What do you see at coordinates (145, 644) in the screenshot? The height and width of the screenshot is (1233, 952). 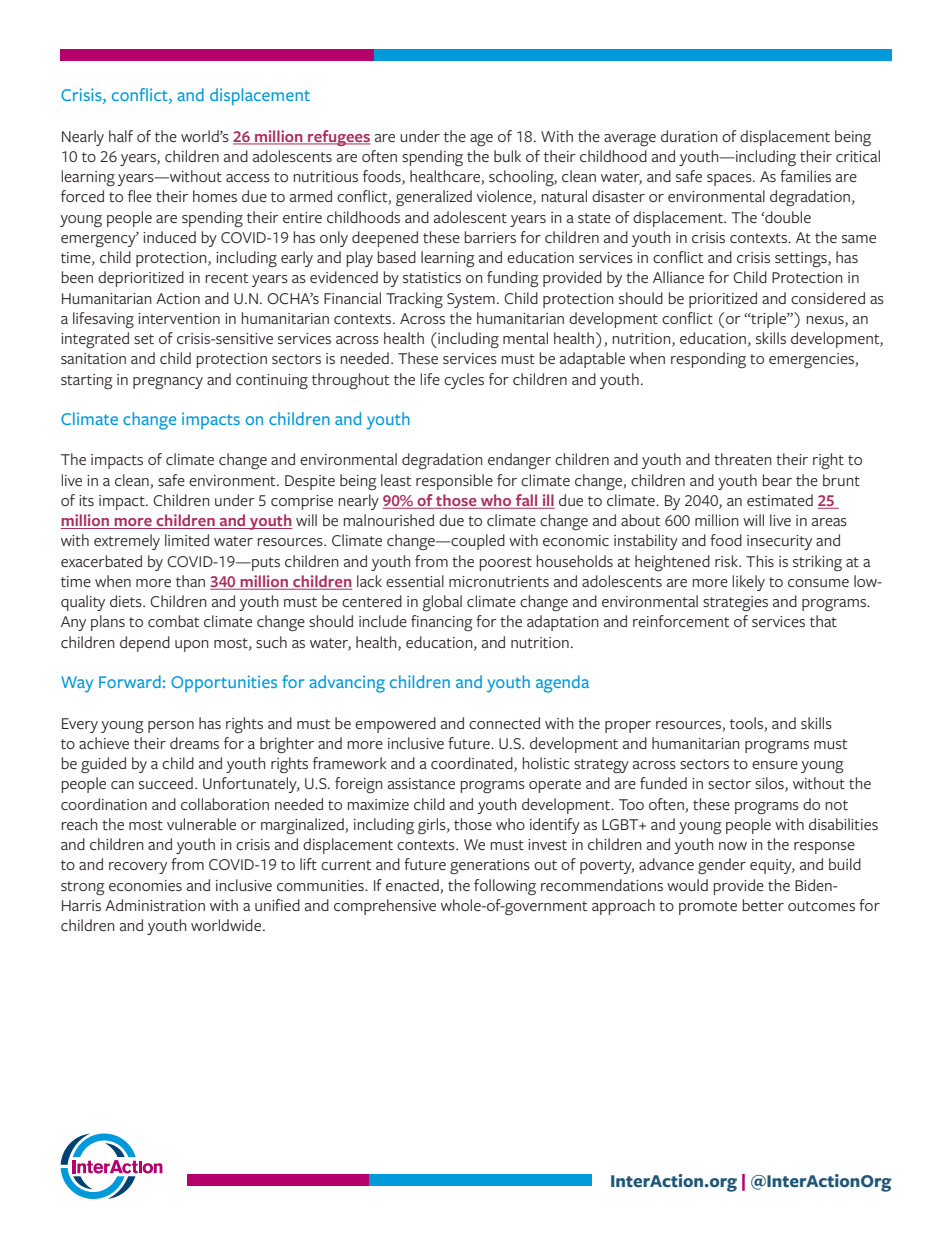 I see `depend` at bounding box center [145, 644].
